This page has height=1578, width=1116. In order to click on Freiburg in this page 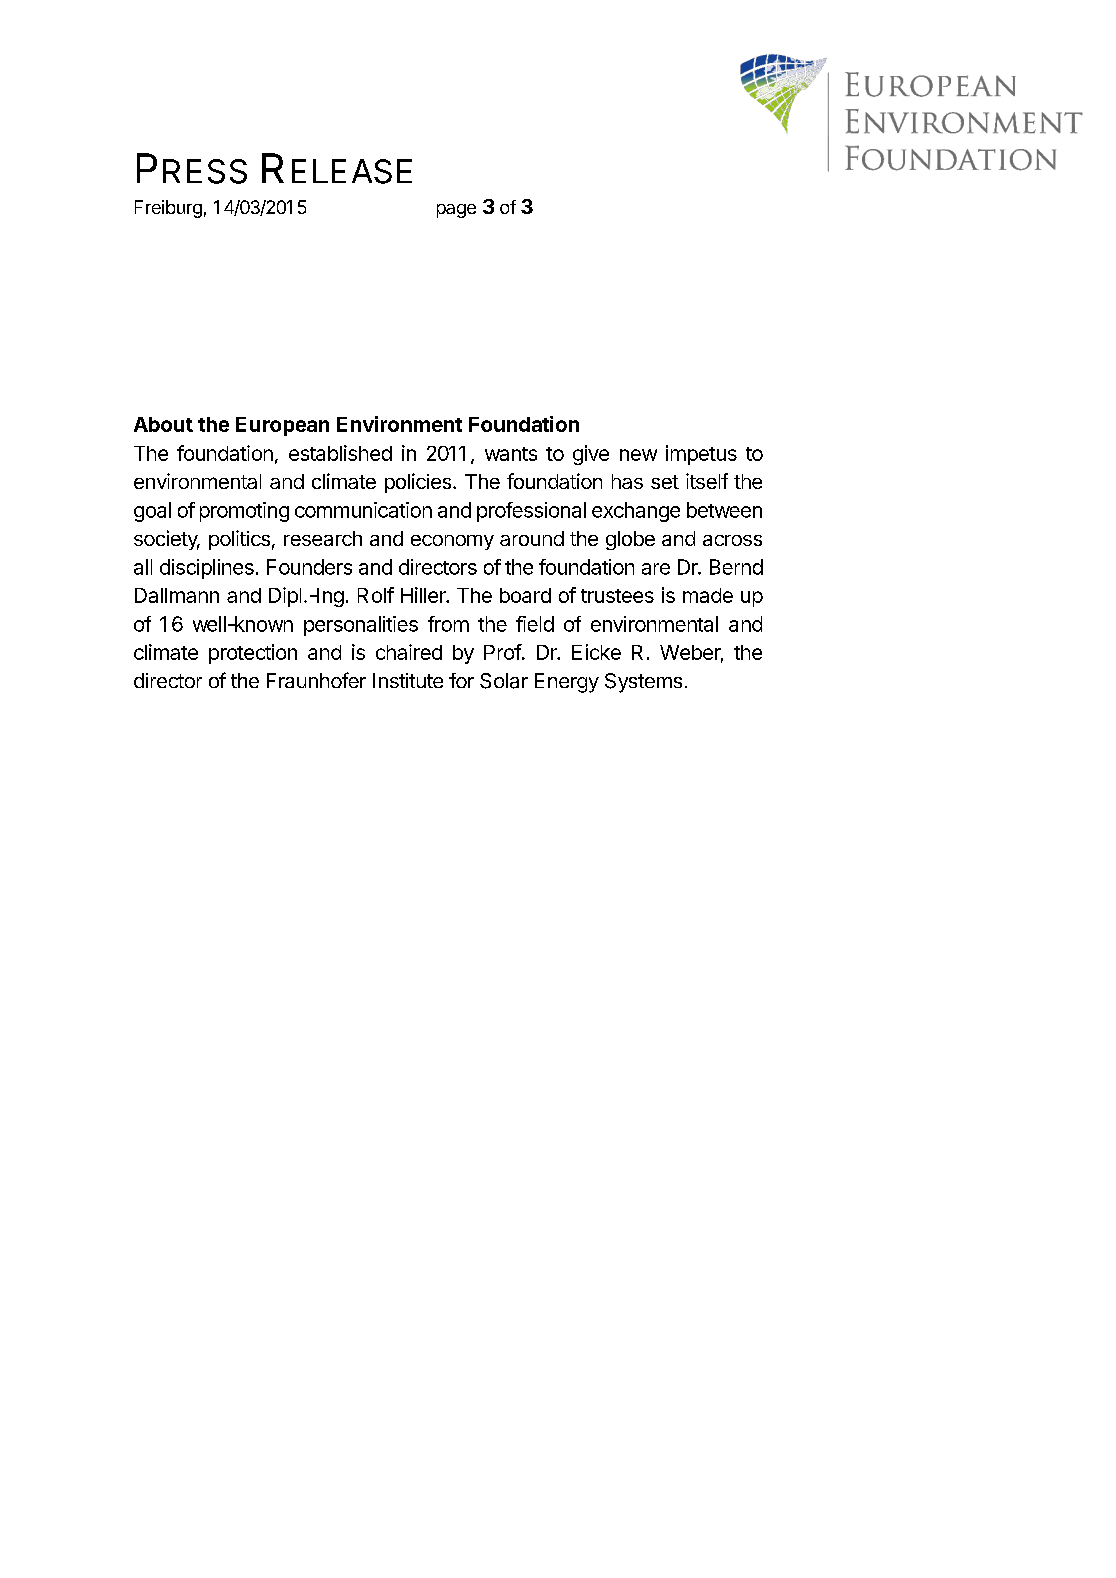, I will do `click(168, 209)`.
